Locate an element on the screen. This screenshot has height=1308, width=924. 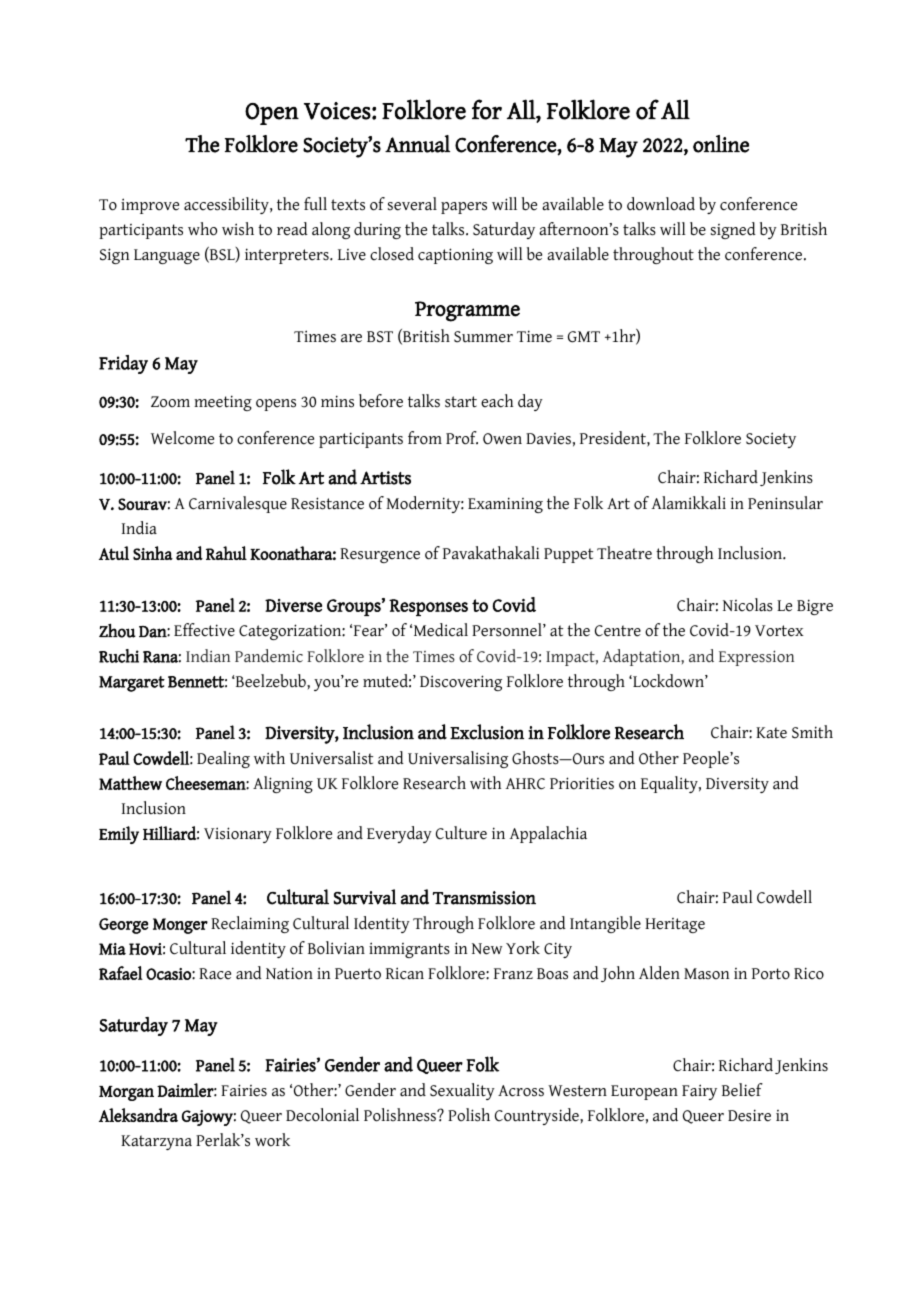
Morgan is located at coordinates (126, 1093).
